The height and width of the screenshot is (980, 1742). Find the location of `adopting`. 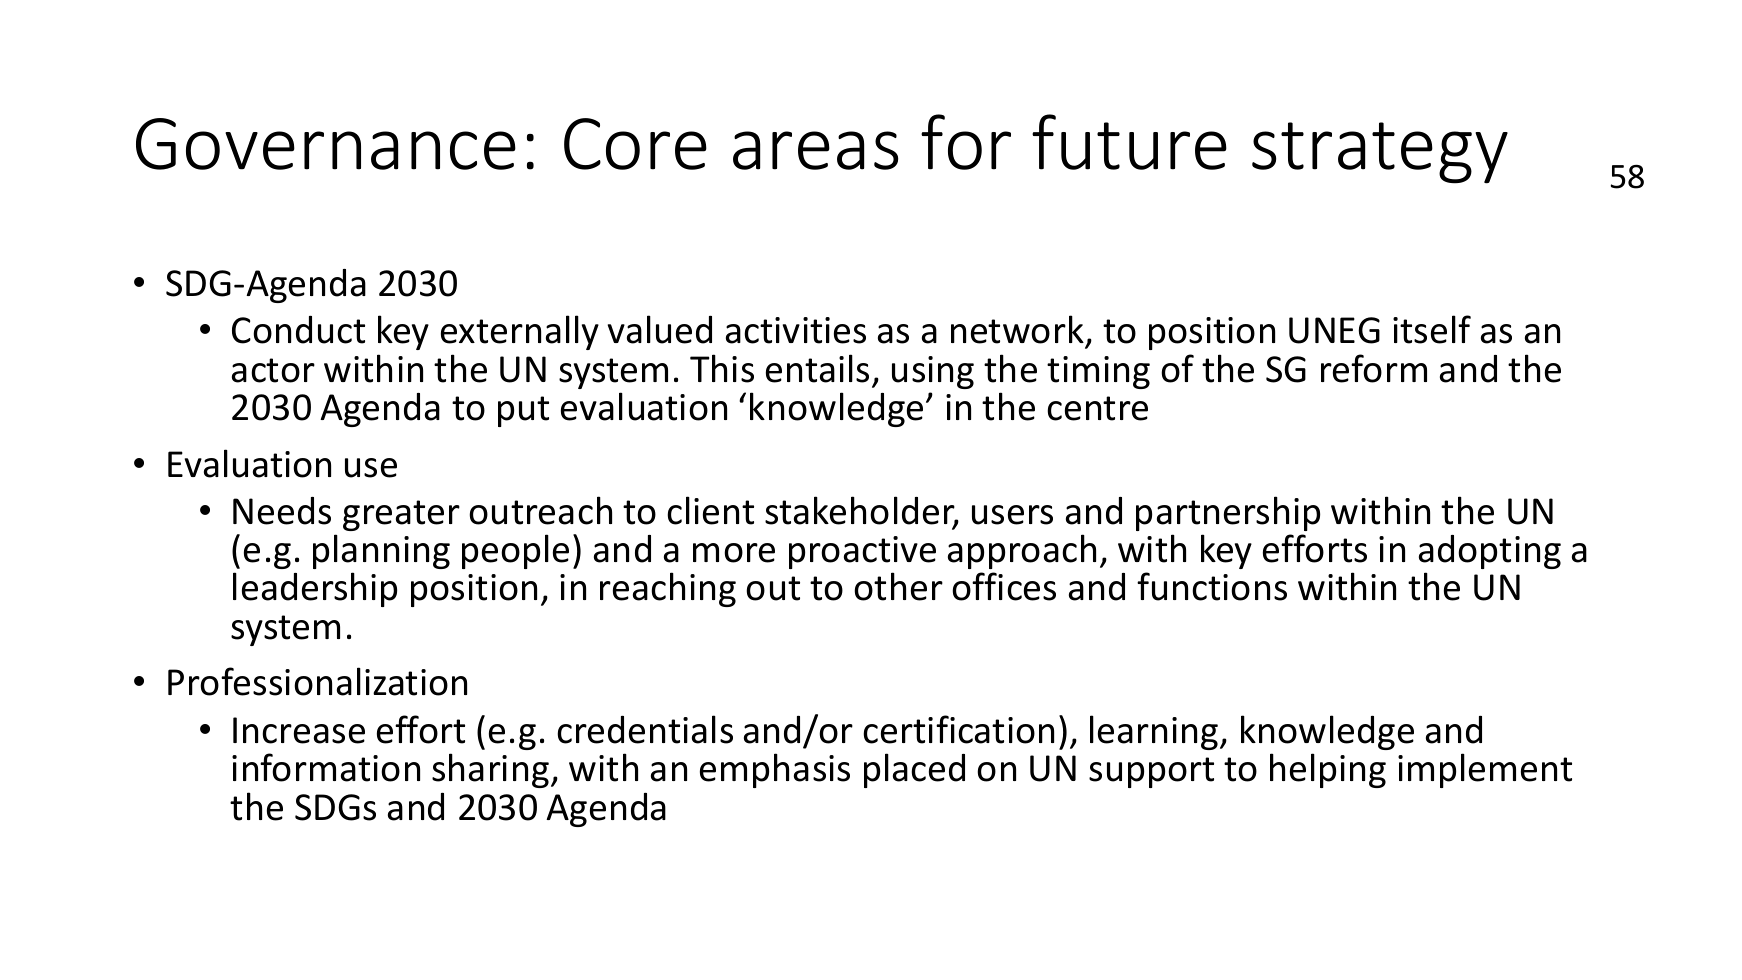

adopting is located at coordinates (1490, 552).
